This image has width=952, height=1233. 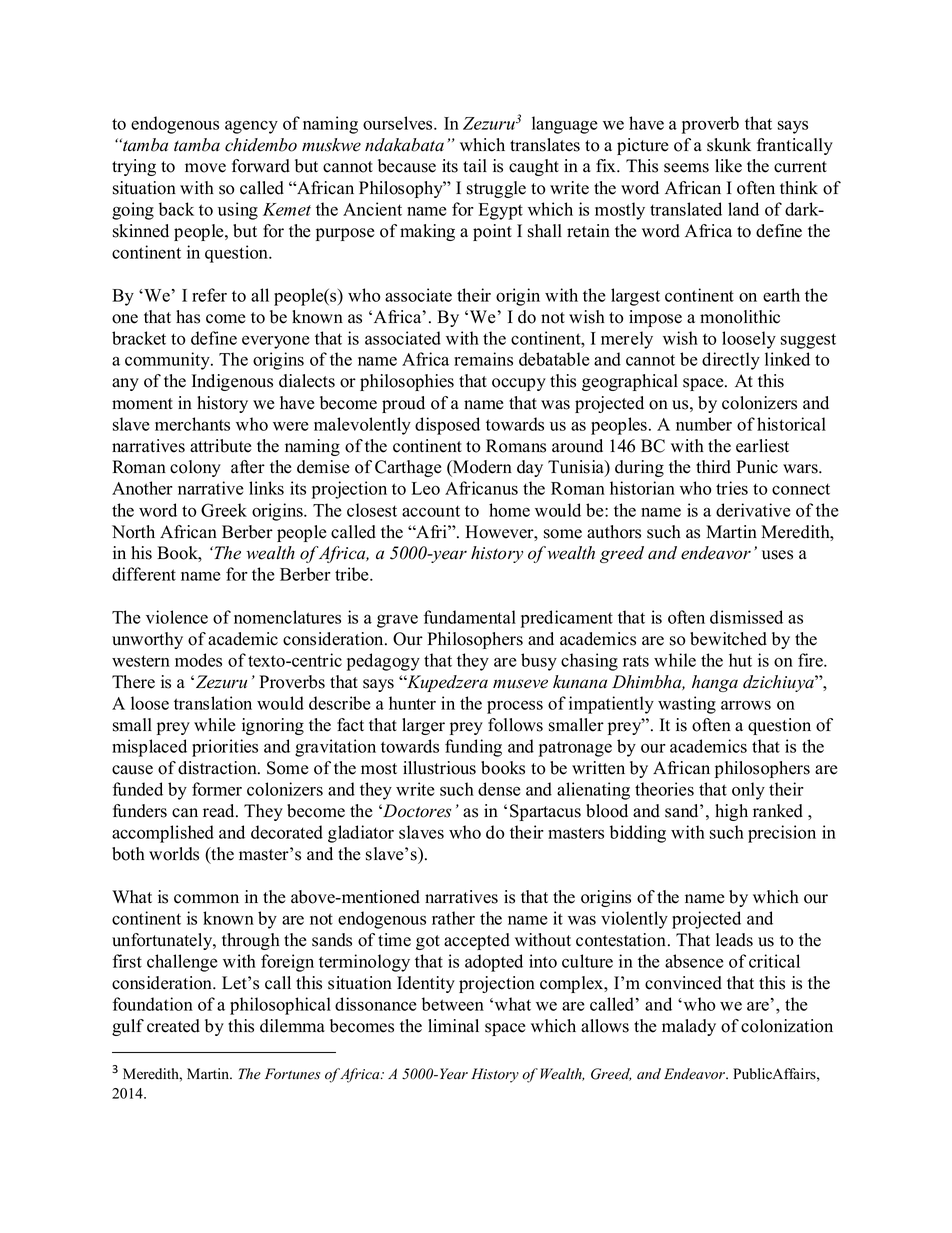 I want to click on remains, so click(x=483, y=359).
